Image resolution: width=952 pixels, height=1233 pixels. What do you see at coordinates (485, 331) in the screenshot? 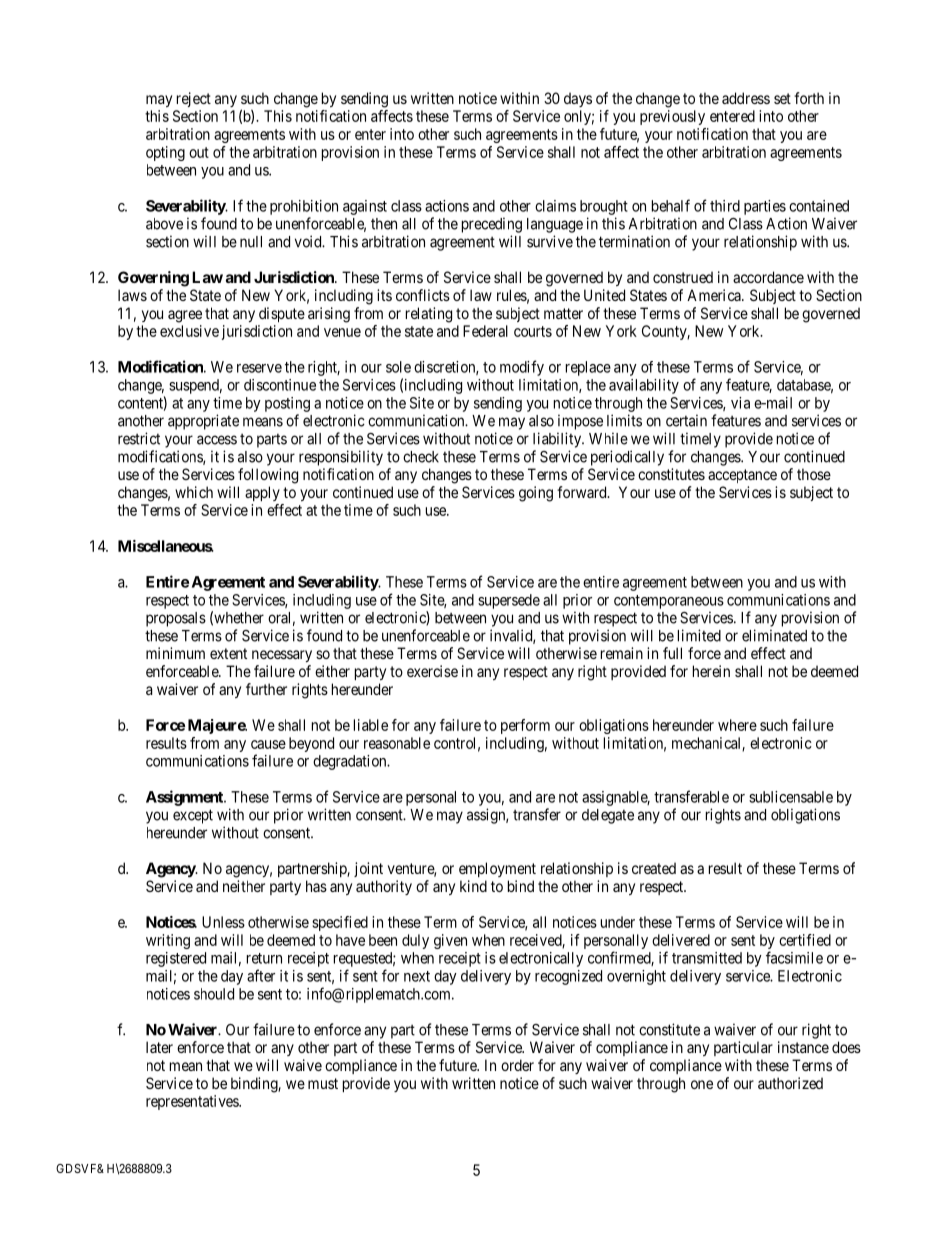
I see `Federal` at bounding box center [485, 331].
